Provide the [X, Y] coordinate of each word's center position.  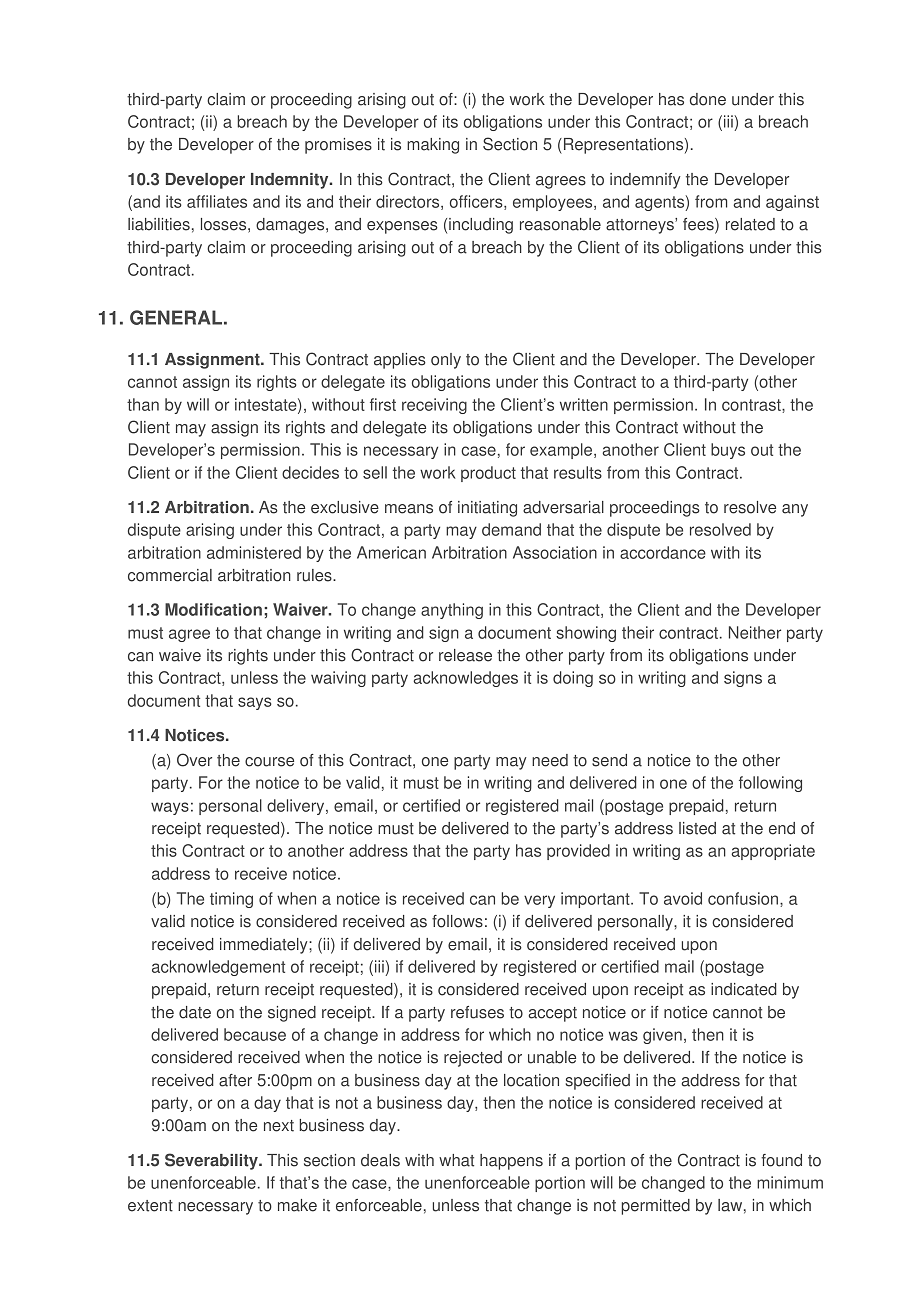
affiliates [217, 201]
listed [697, 828]
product [488, 474]
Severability [212, 1161]
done [708, 99]
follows [457, 921]
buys [728, 451]
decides [310, 472]
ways [170, 808]
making [433, 146]
